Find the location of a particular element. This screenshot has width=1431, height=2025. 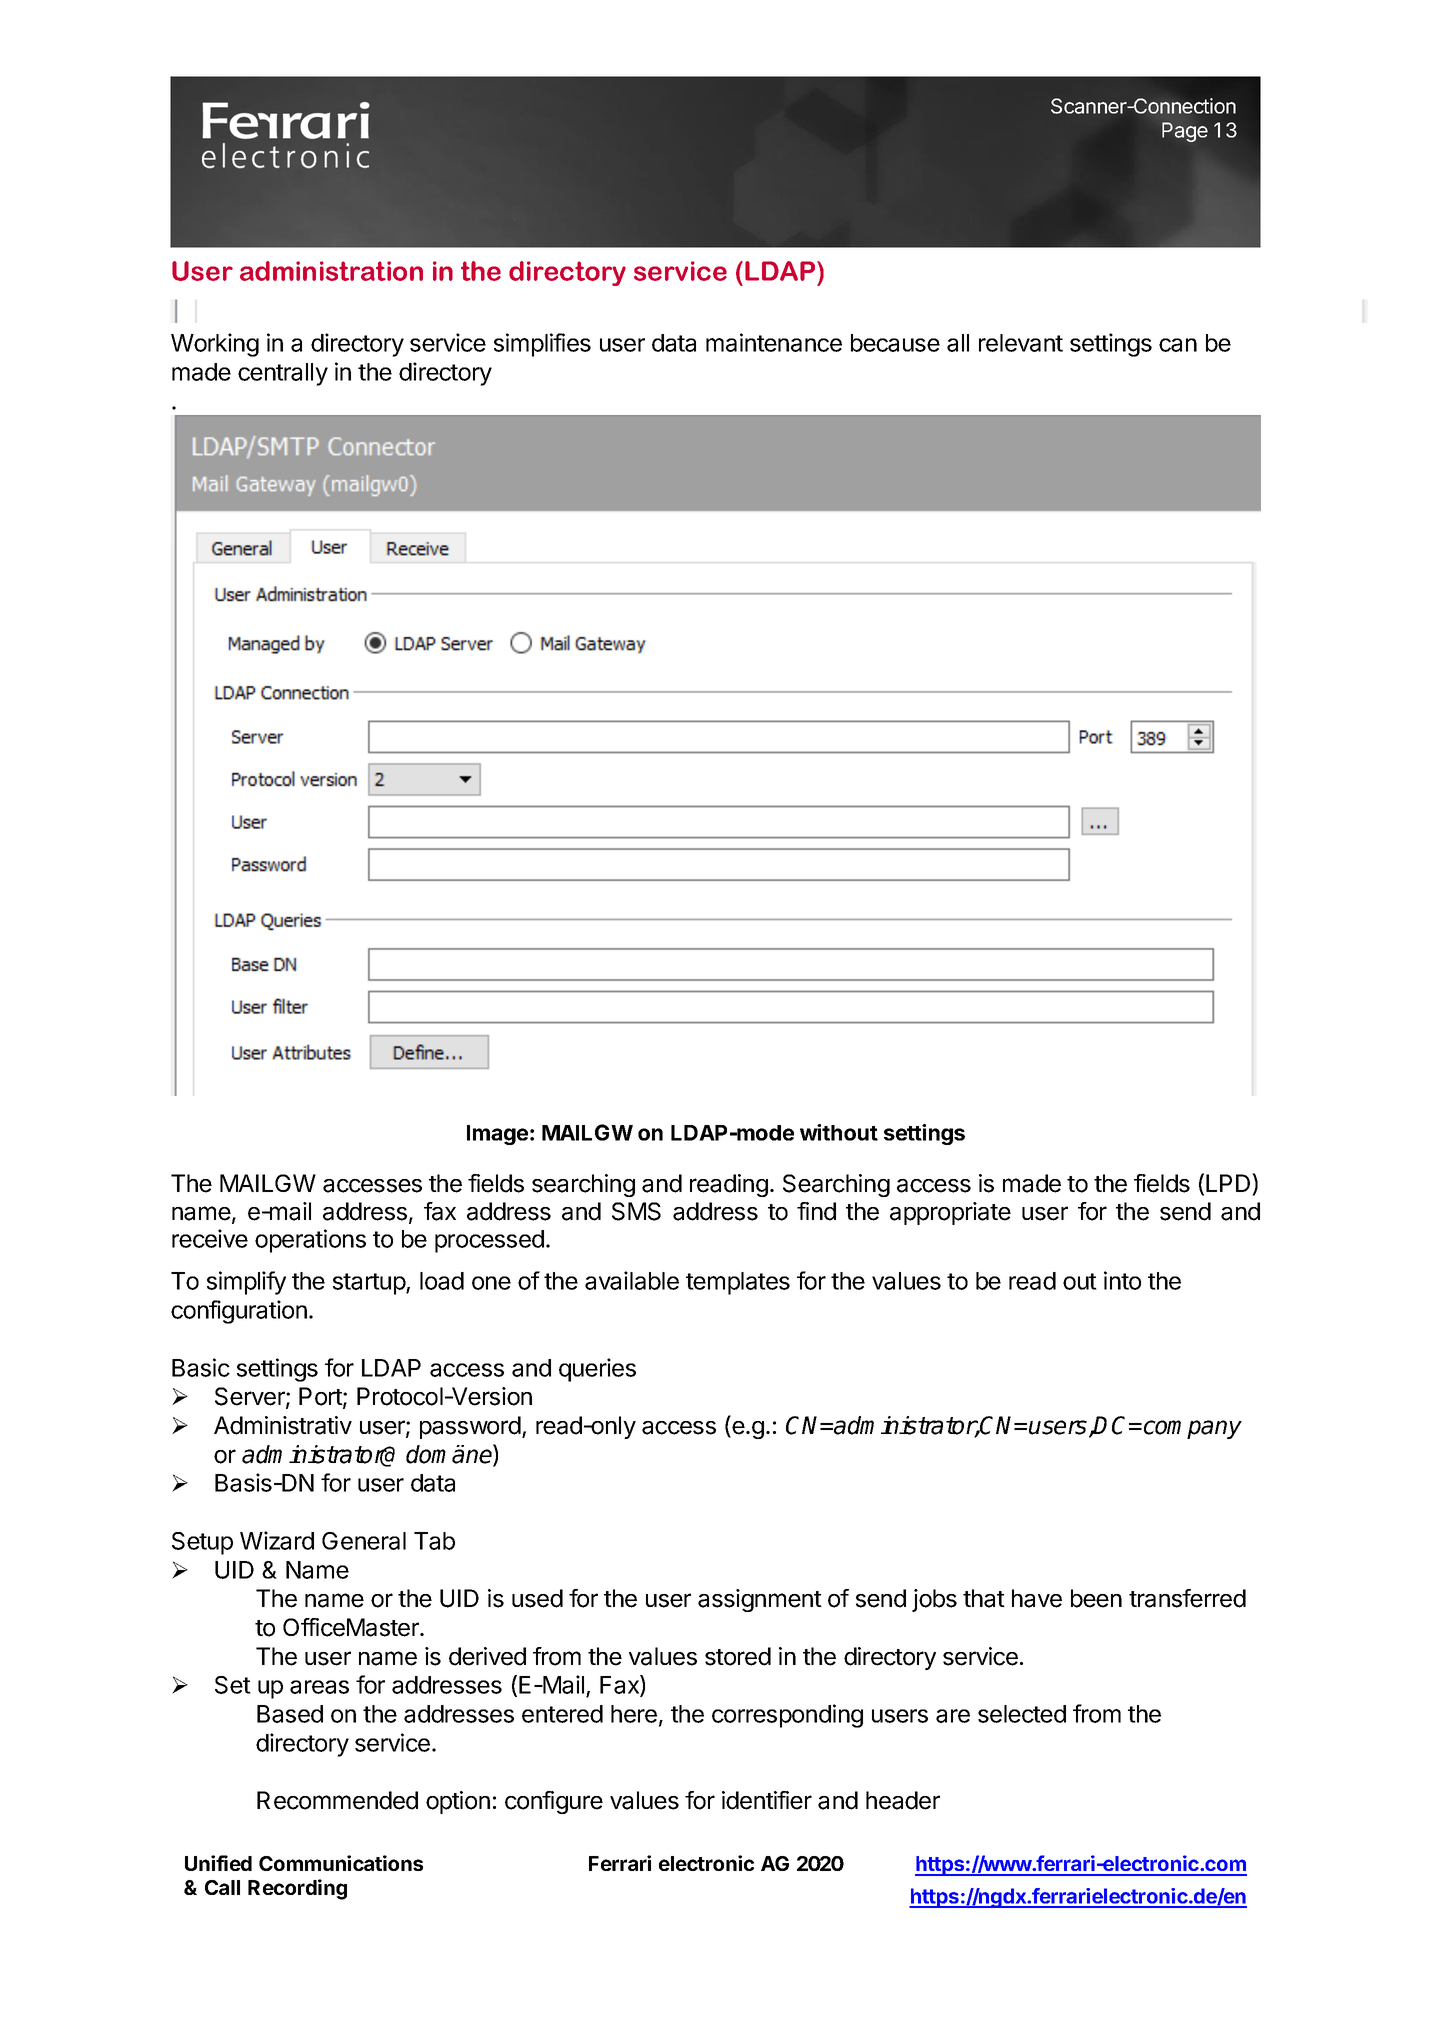

Communications is located at coordinates (341, 1863).
